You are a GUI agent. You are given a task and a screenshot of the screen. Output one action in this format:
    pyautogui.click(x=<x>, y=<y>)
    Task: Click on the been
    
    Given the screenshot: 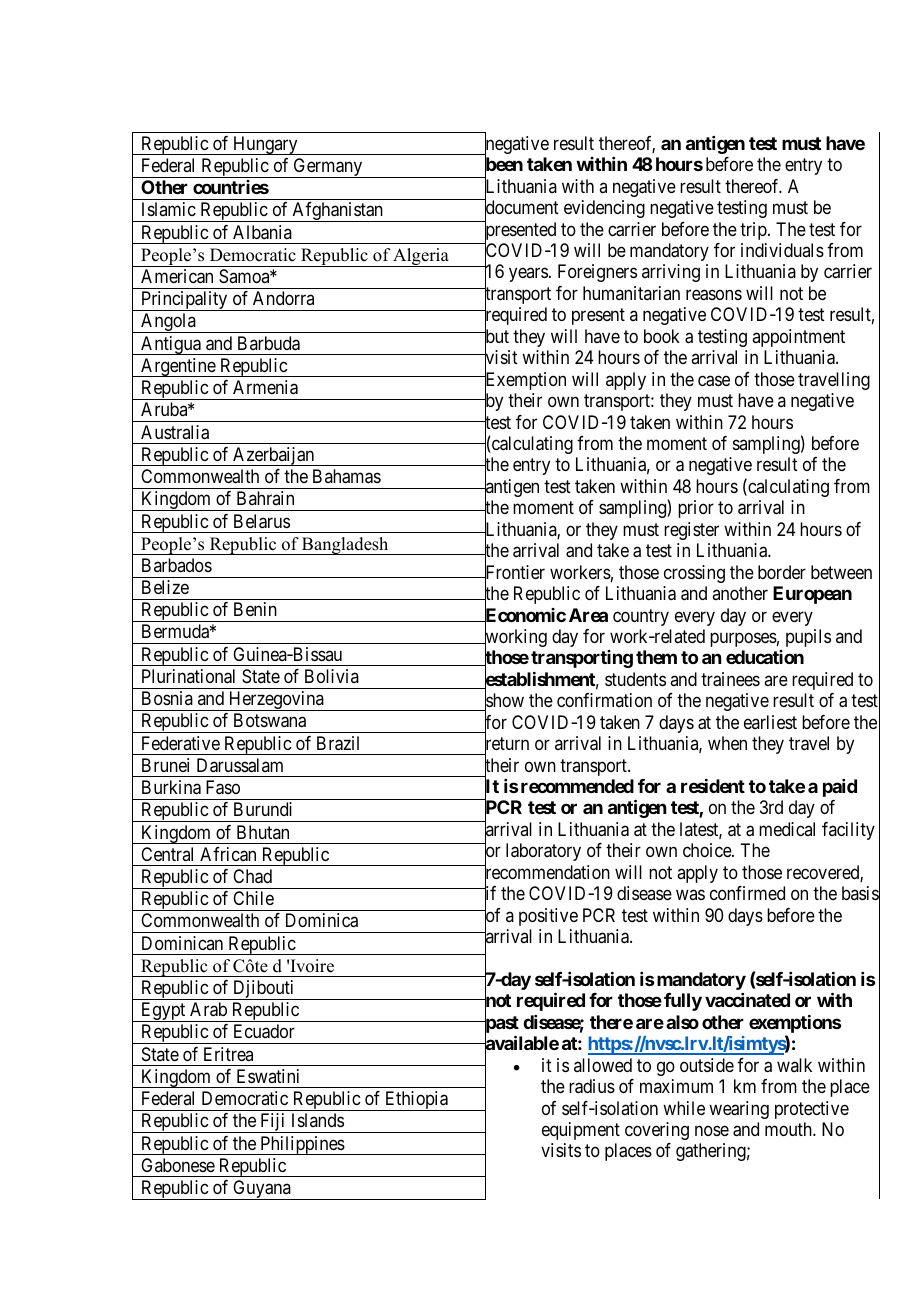 What is the action you would take?
    pyautogui.click(x=504, y=165)
